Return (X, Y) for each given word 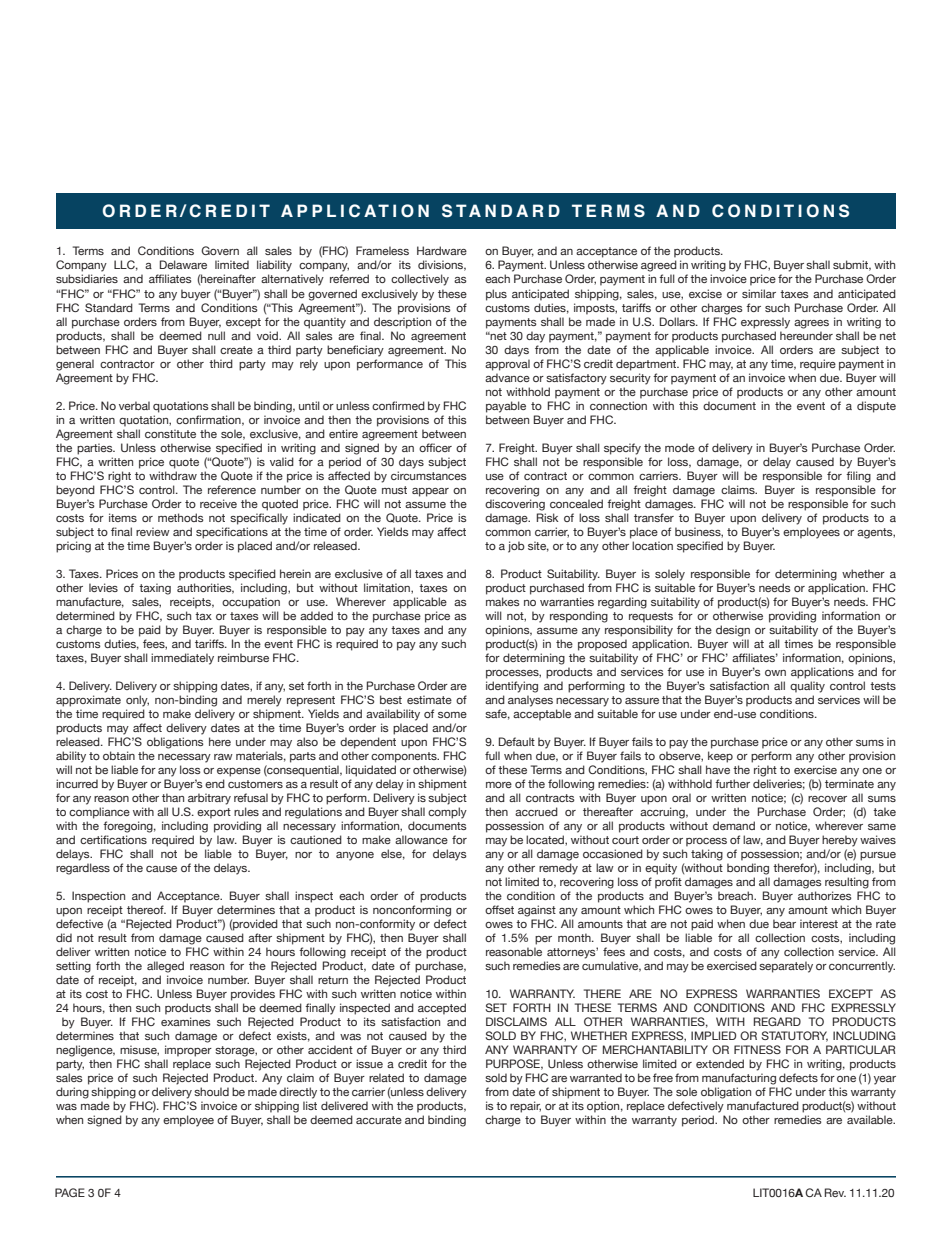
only (137, 701)
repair (525, 1107)
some (452, 715)
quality (807, 687)
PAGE (70, 1192)
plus (496, 295)
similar (759, 293)
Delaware (183, 264)
